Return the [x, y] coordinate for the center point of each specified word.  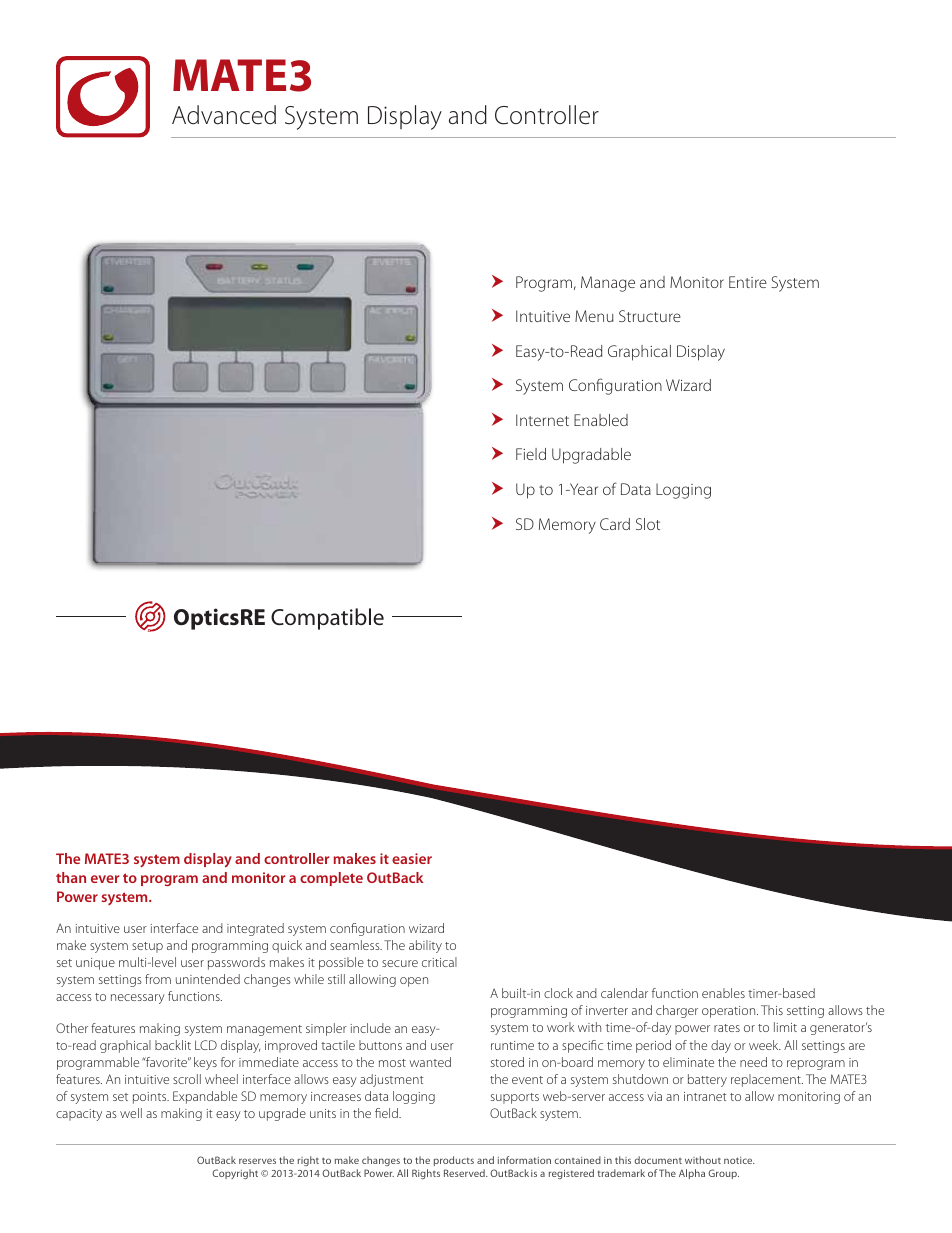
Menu [594, 316]
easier [412, 858]
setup [147, 947]
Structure [650, 316]
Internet [542, 420]
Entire [748, 282]
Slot [648, 524]
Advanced [224, 115]
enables [723, 993]
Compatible [327, 619]
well [131, 1113]
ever [105, 879]
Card [615, 524]
